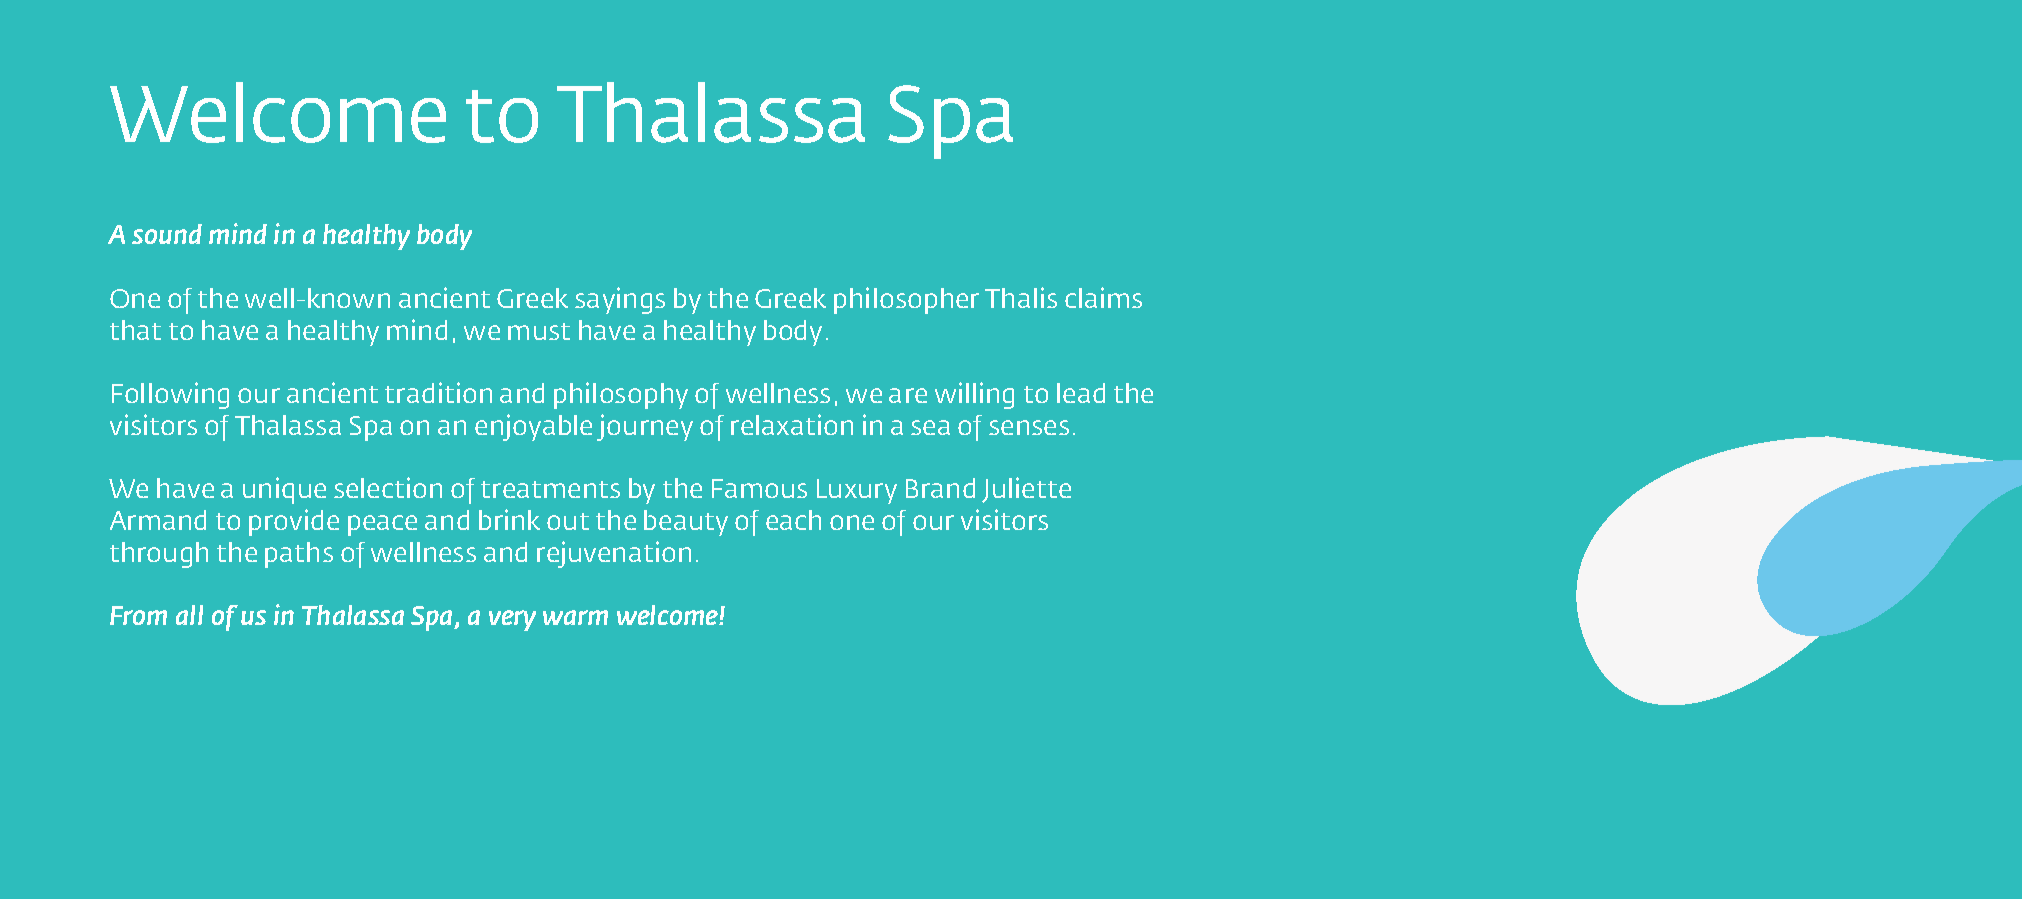 This screenshot has width=2022, height=899. I want to click on sound, so click(167, 234).
